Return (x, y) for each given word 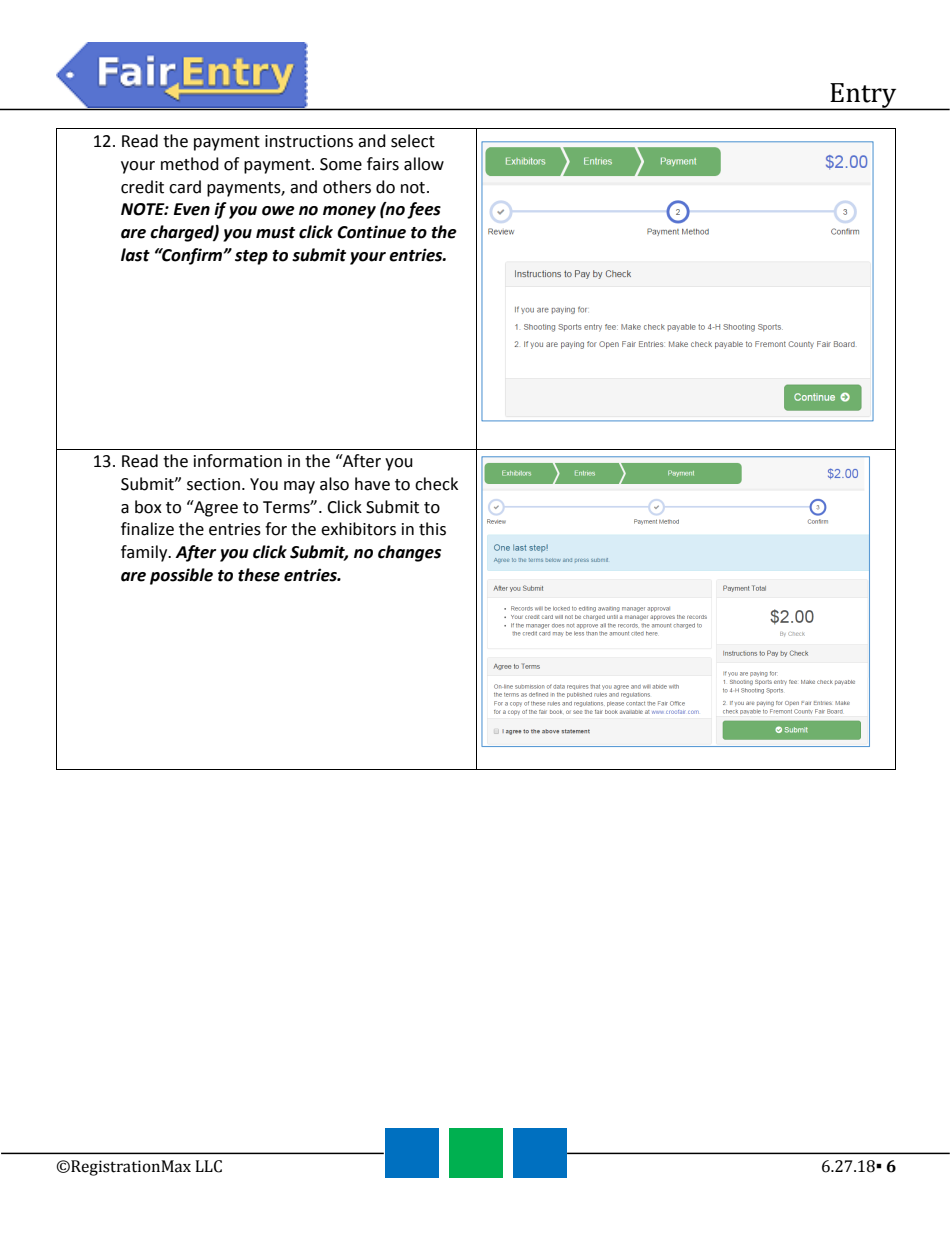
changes (409, 553)
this (432, 529)
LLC (208, 1166)
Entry (864, 96)
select (413, 141)
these (259, 575)
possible (181, 576)
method (190, 164)
